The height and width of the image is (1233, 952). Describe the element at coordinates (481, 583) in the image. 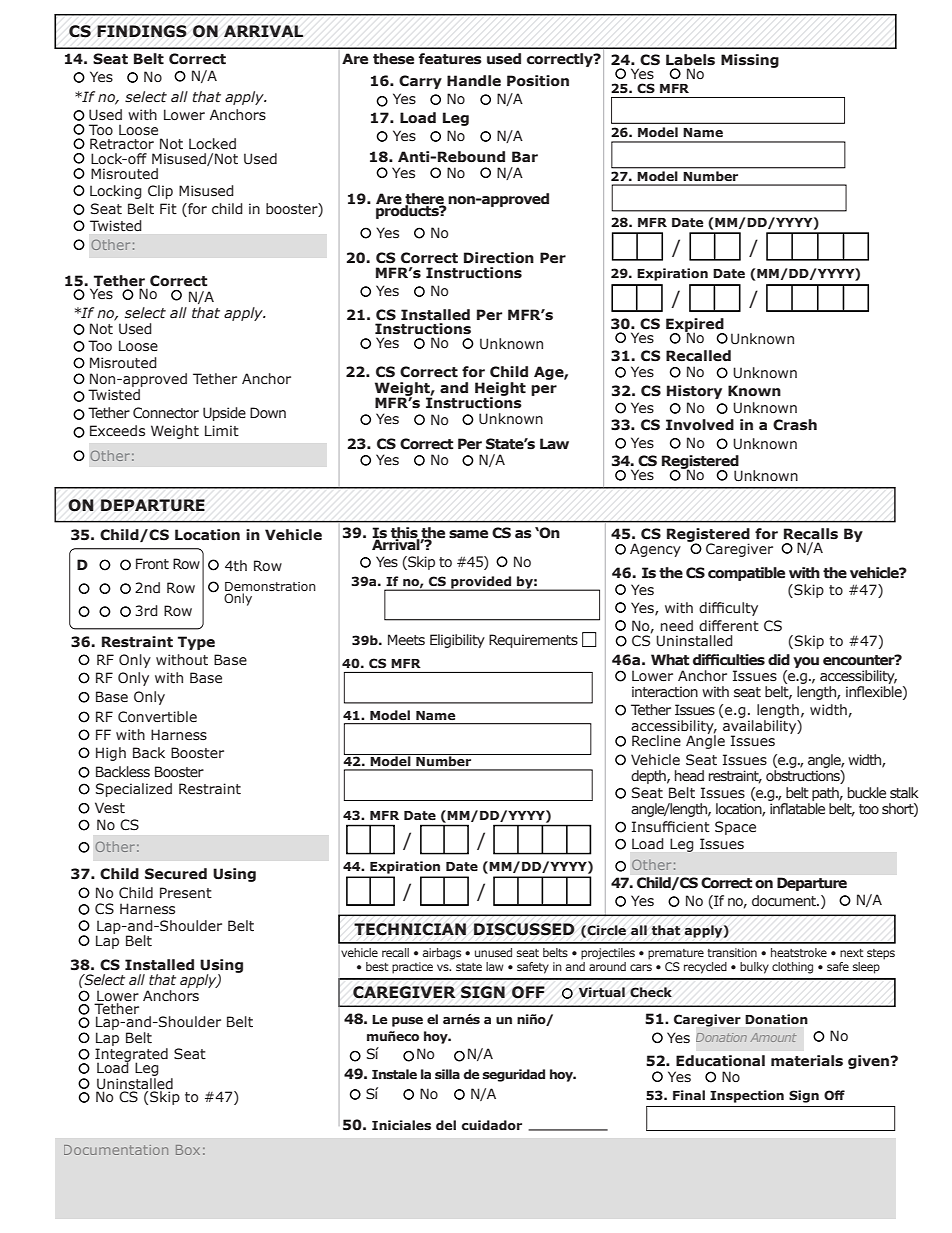

I see `provided` at that location.
